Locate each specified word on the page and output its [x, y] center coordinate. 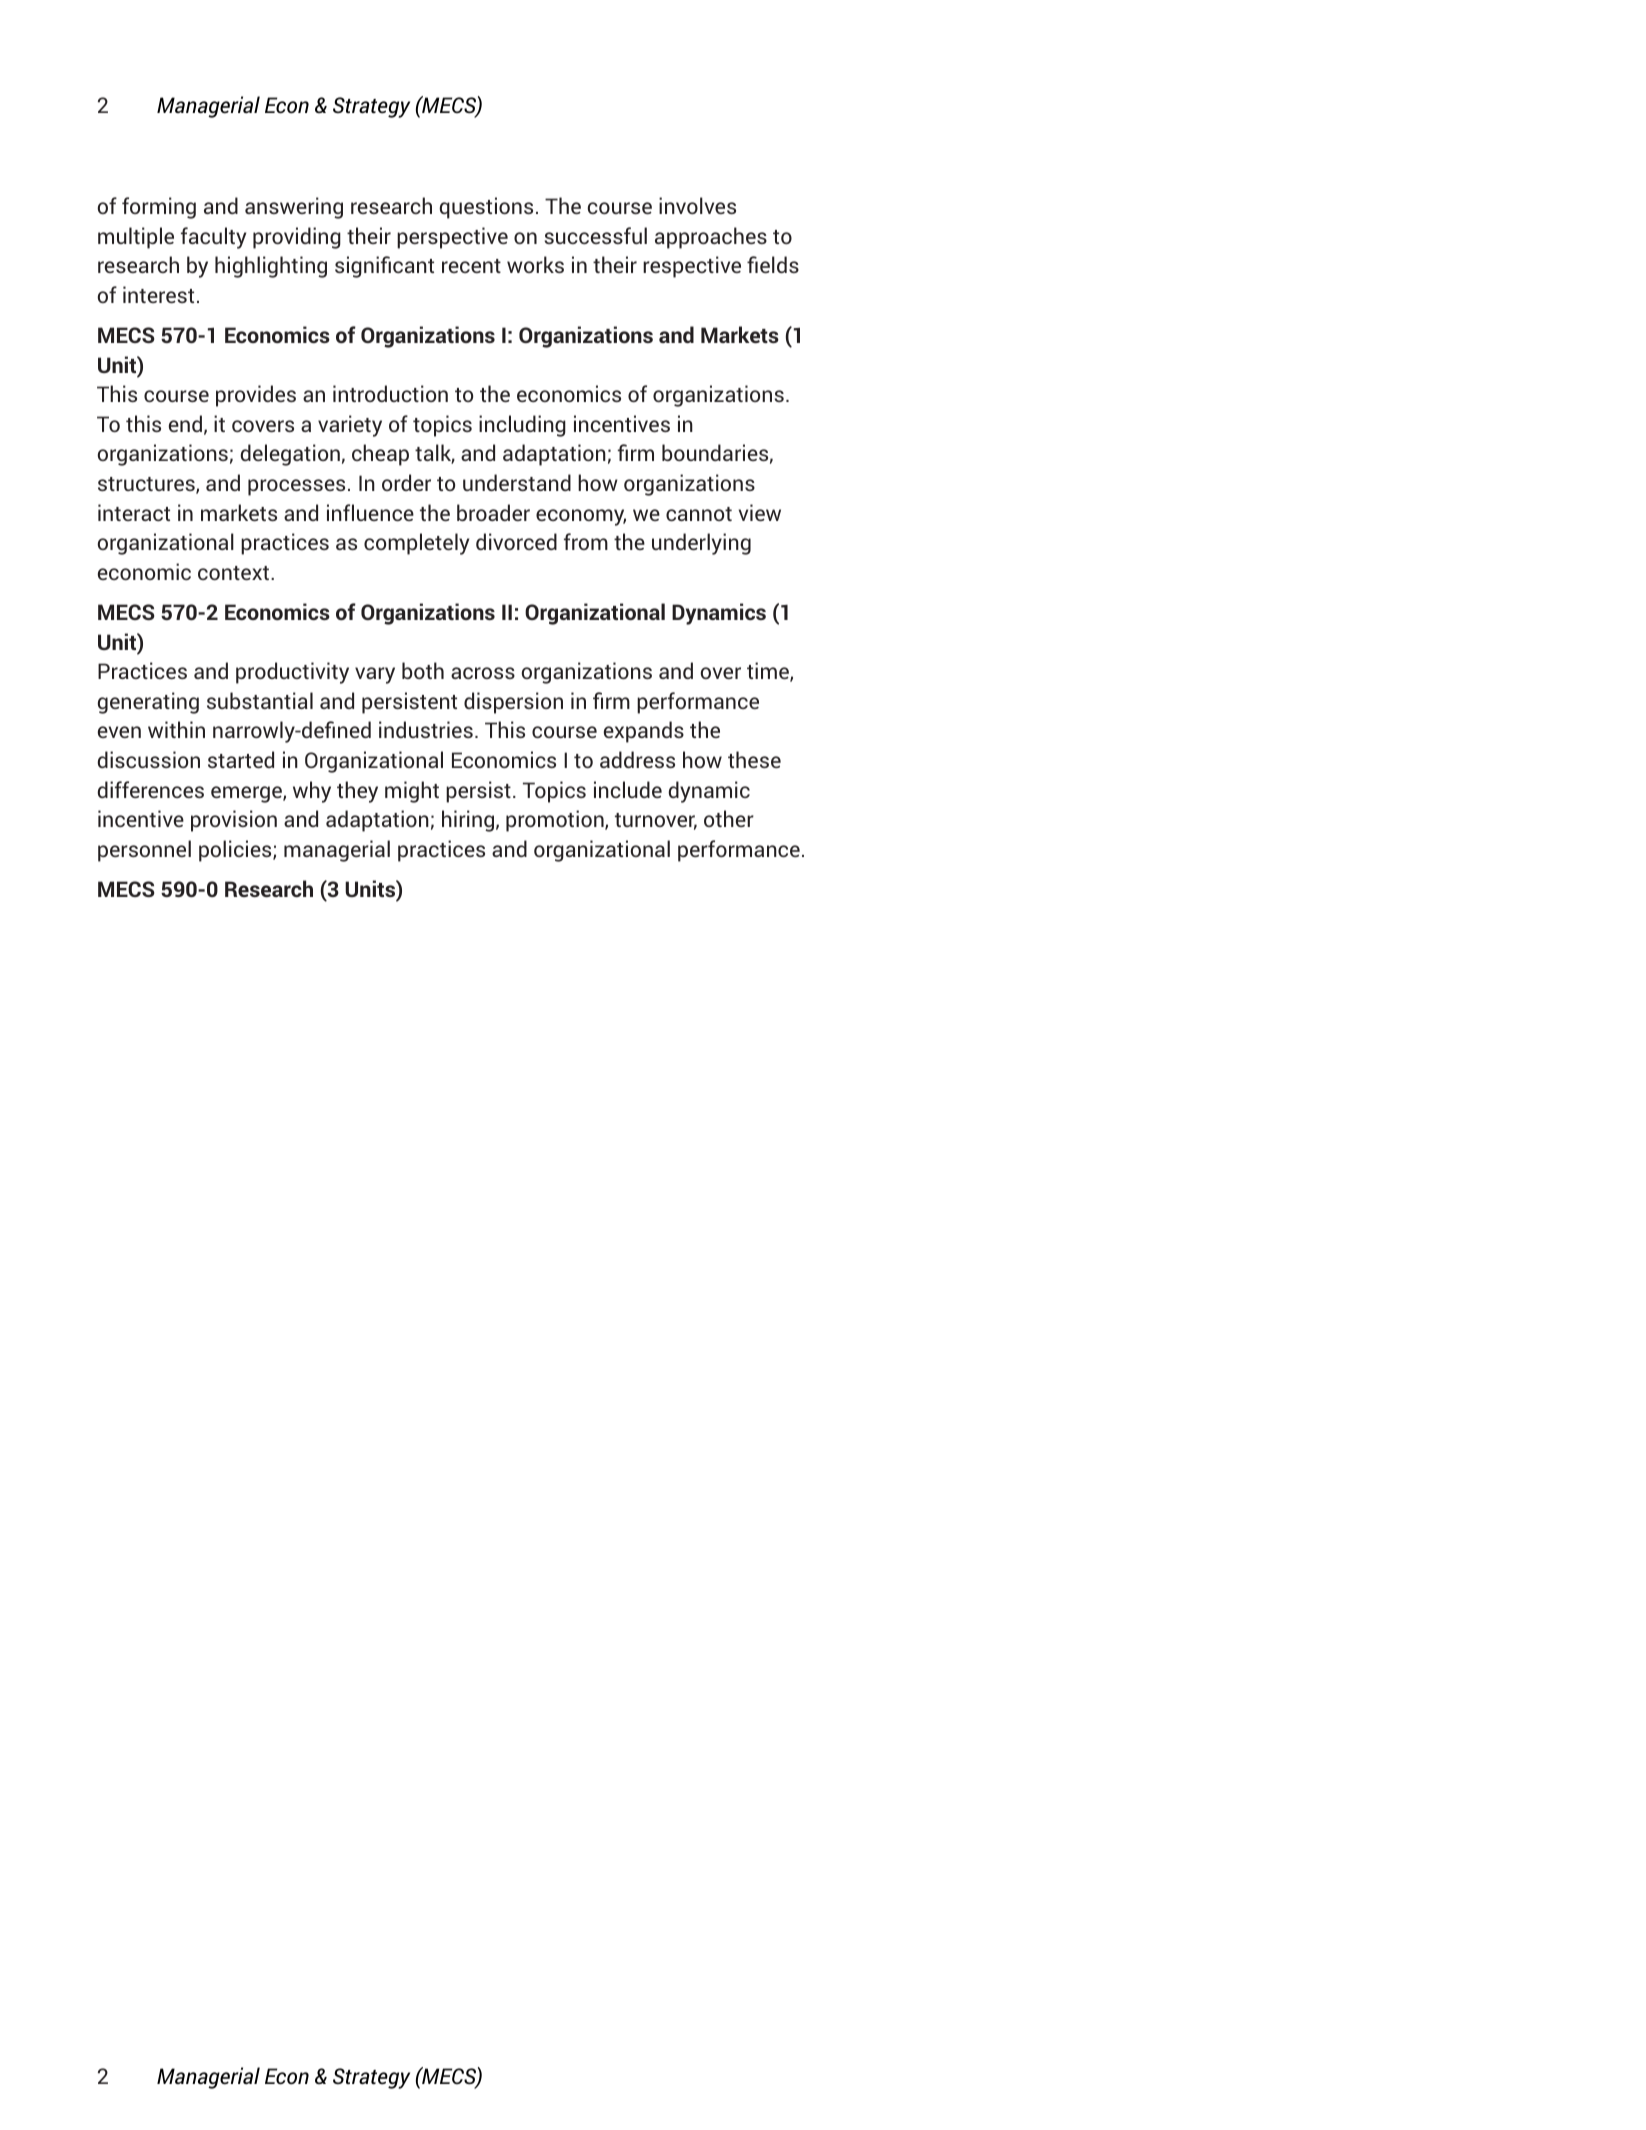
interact [134, 512]
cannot [699, 514]
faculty [213, 238]
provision [234, 821]
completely [416, 544]
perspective [452, 238]
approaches [711, 238]
